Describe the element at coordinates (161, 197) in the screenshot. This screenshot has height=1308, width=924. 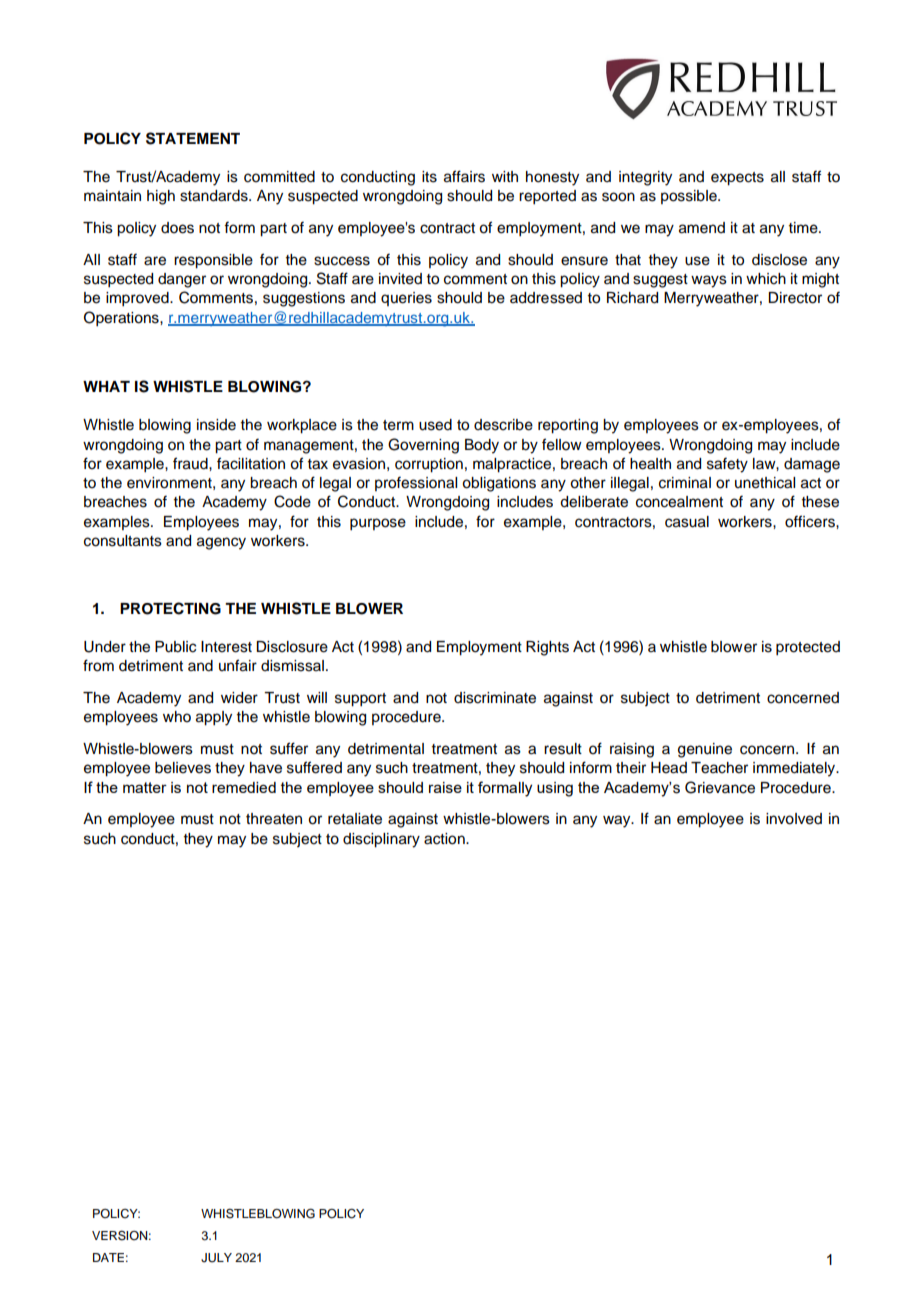
I see `high` at that location.
